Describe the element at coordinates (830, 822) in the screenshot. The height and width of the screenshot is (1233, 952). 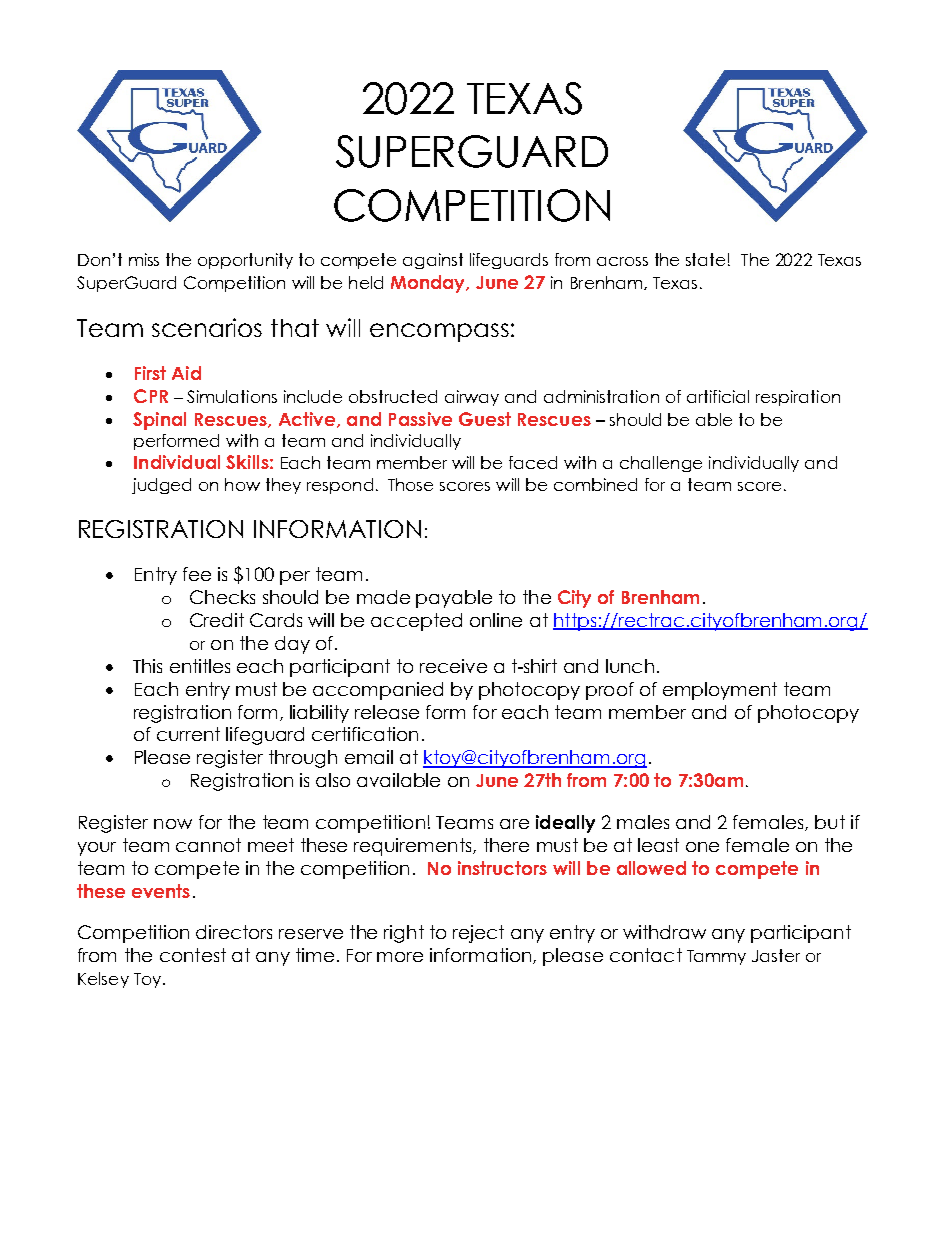
I see `but` at that location.
